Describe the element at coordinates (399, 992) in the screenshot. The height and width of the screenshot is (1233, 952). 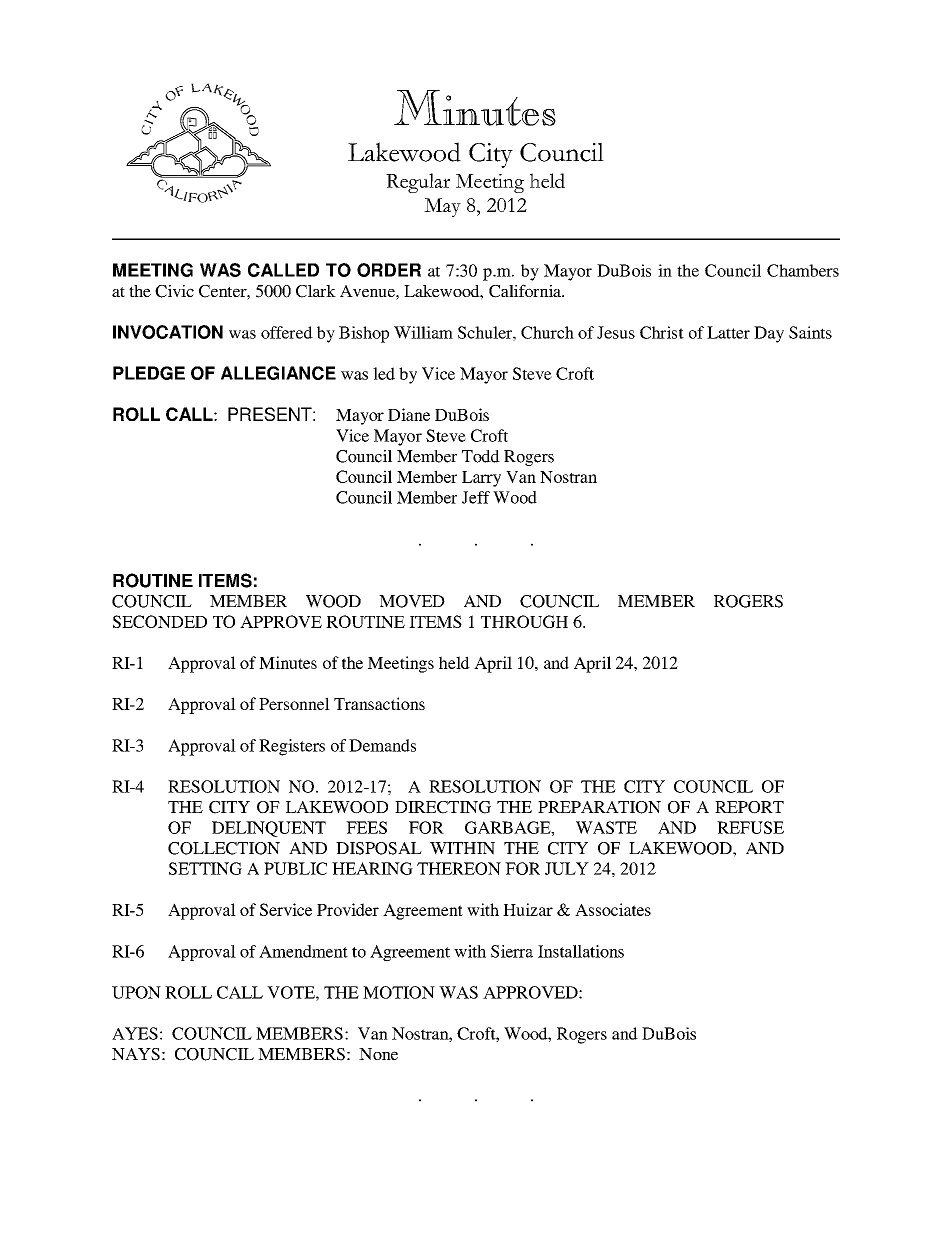
I see `MOTION` at that location.
